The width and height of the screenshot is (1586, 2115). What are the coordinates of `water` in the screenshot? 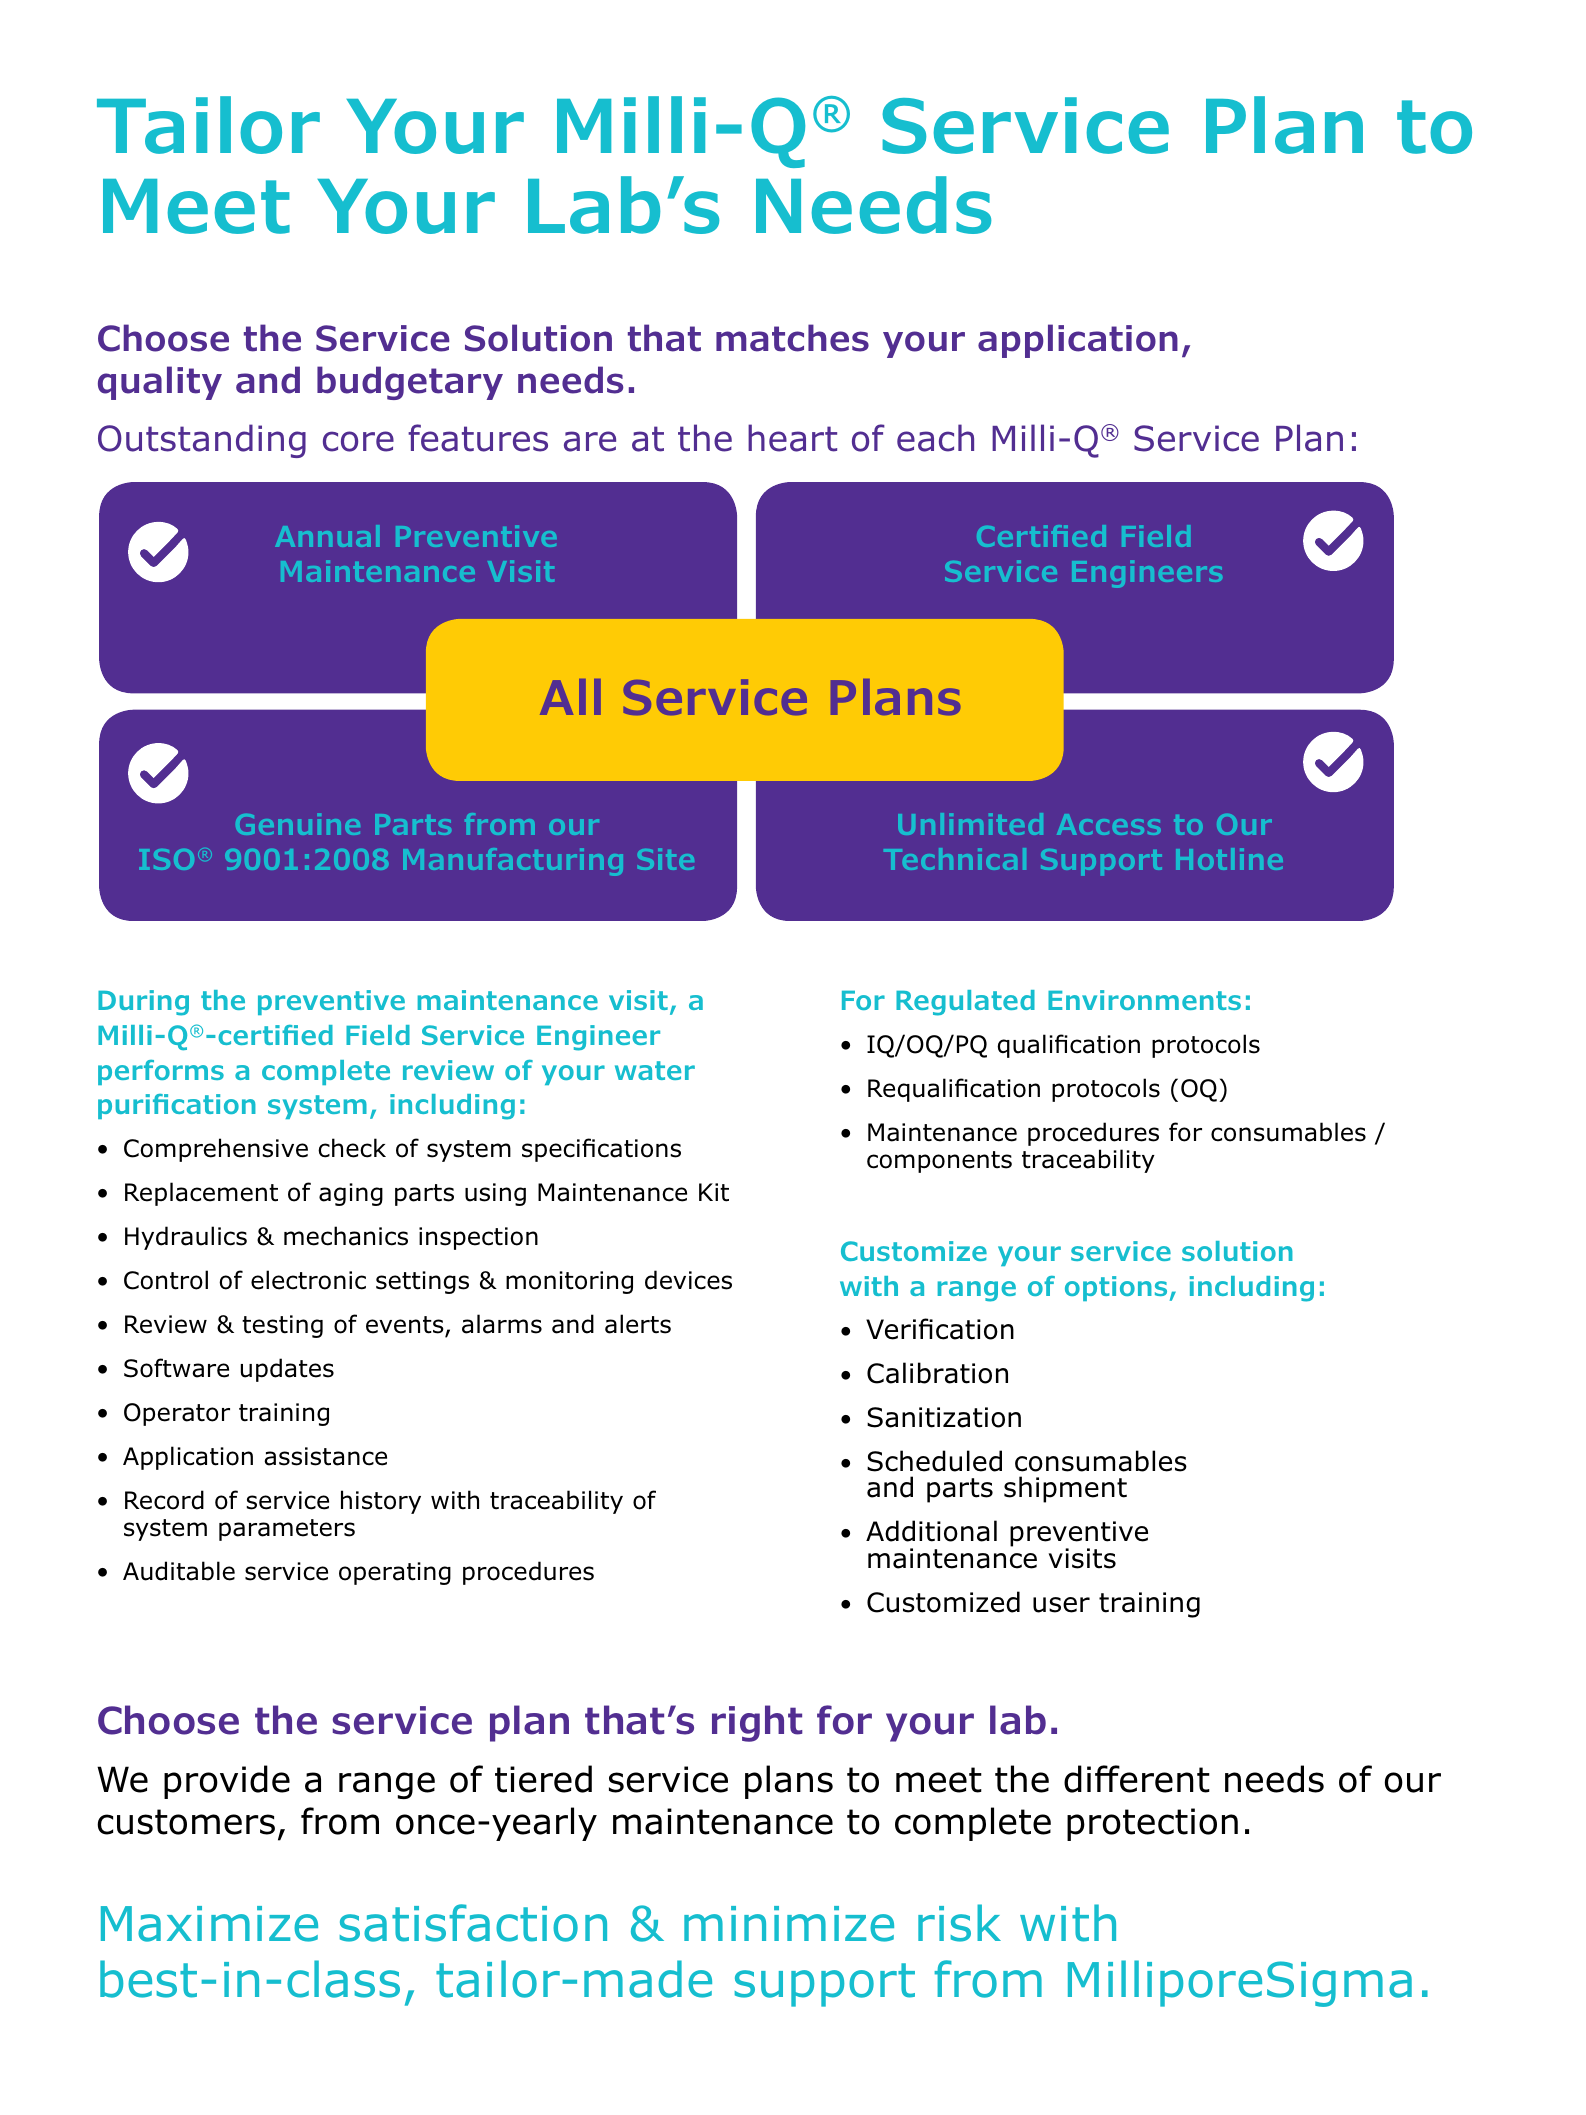 It's located at (655, 1070).
